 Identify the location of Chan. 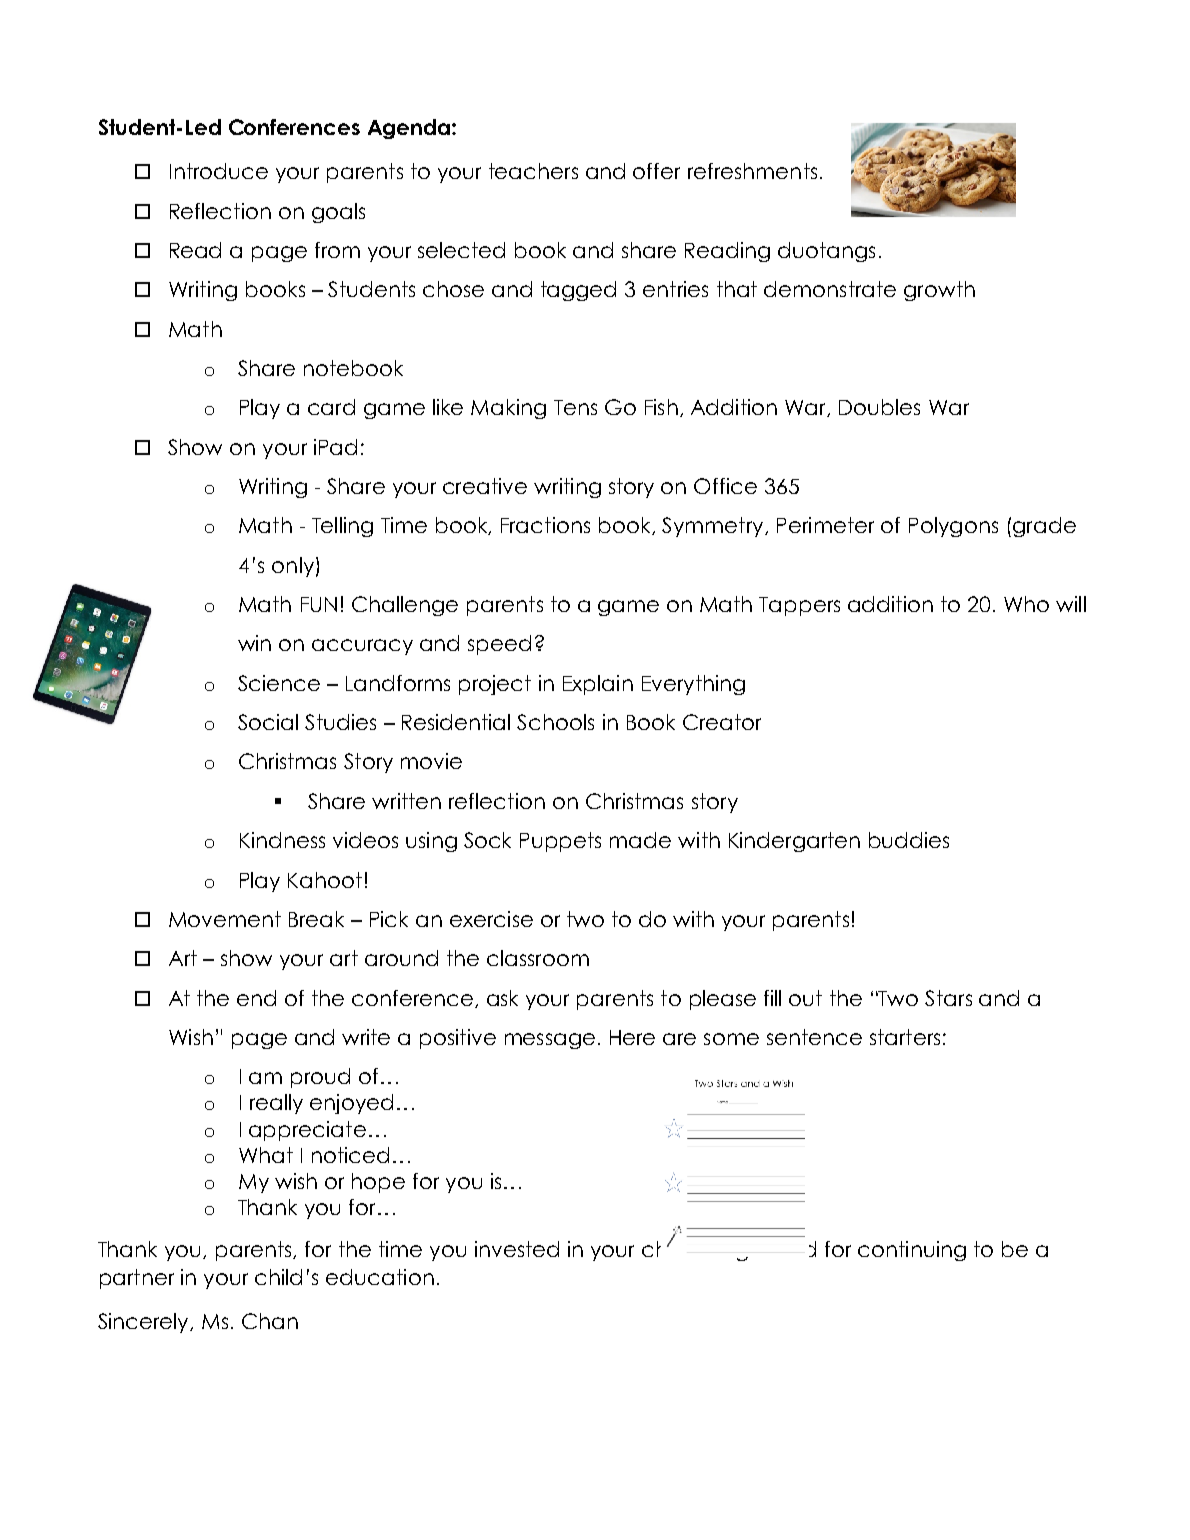
(270, 1321).
